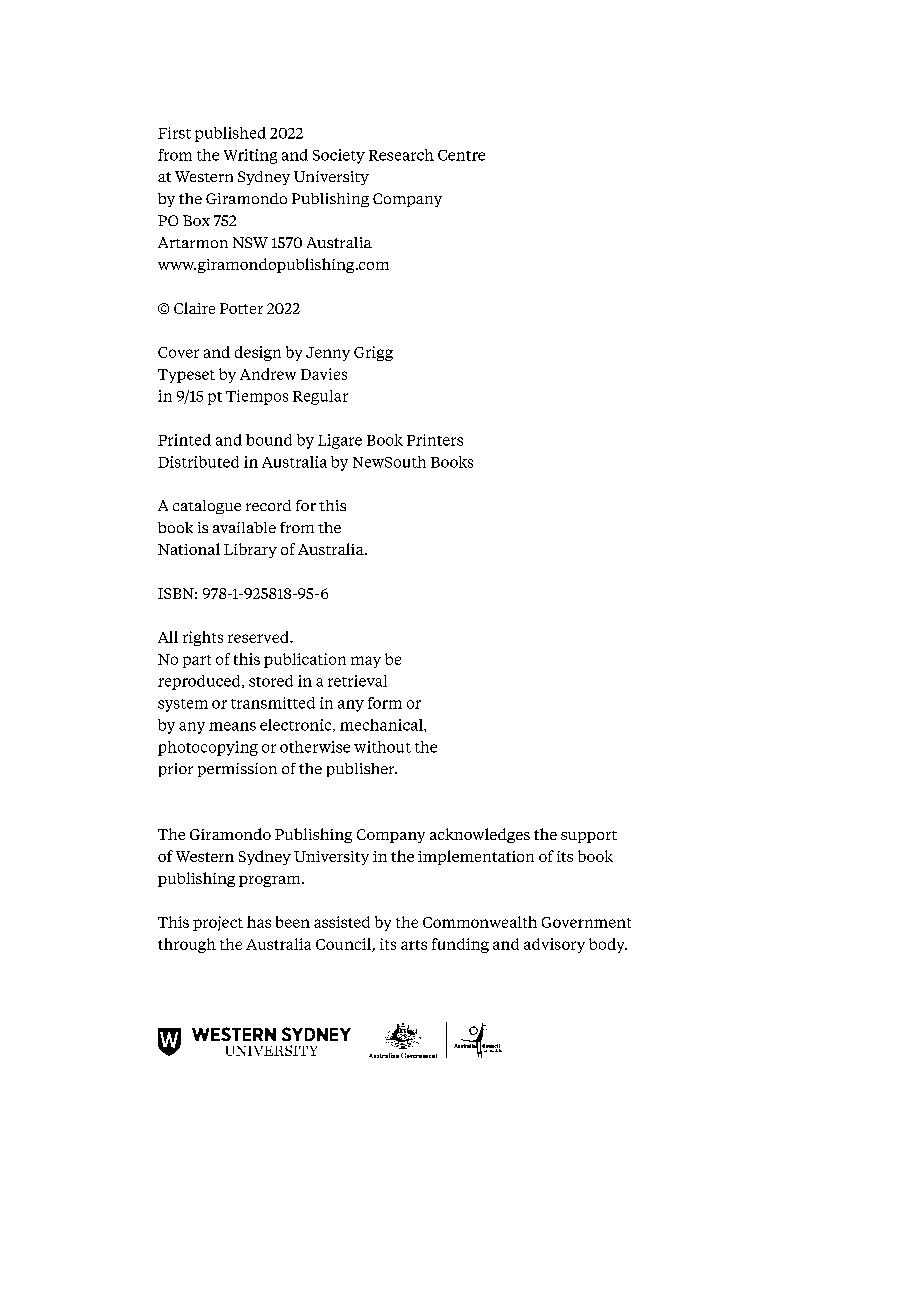 The image size is (924, 1310). What do you see at coordinates (385, 703) in the page?
I see `form` at bounding box center [385, 703].
